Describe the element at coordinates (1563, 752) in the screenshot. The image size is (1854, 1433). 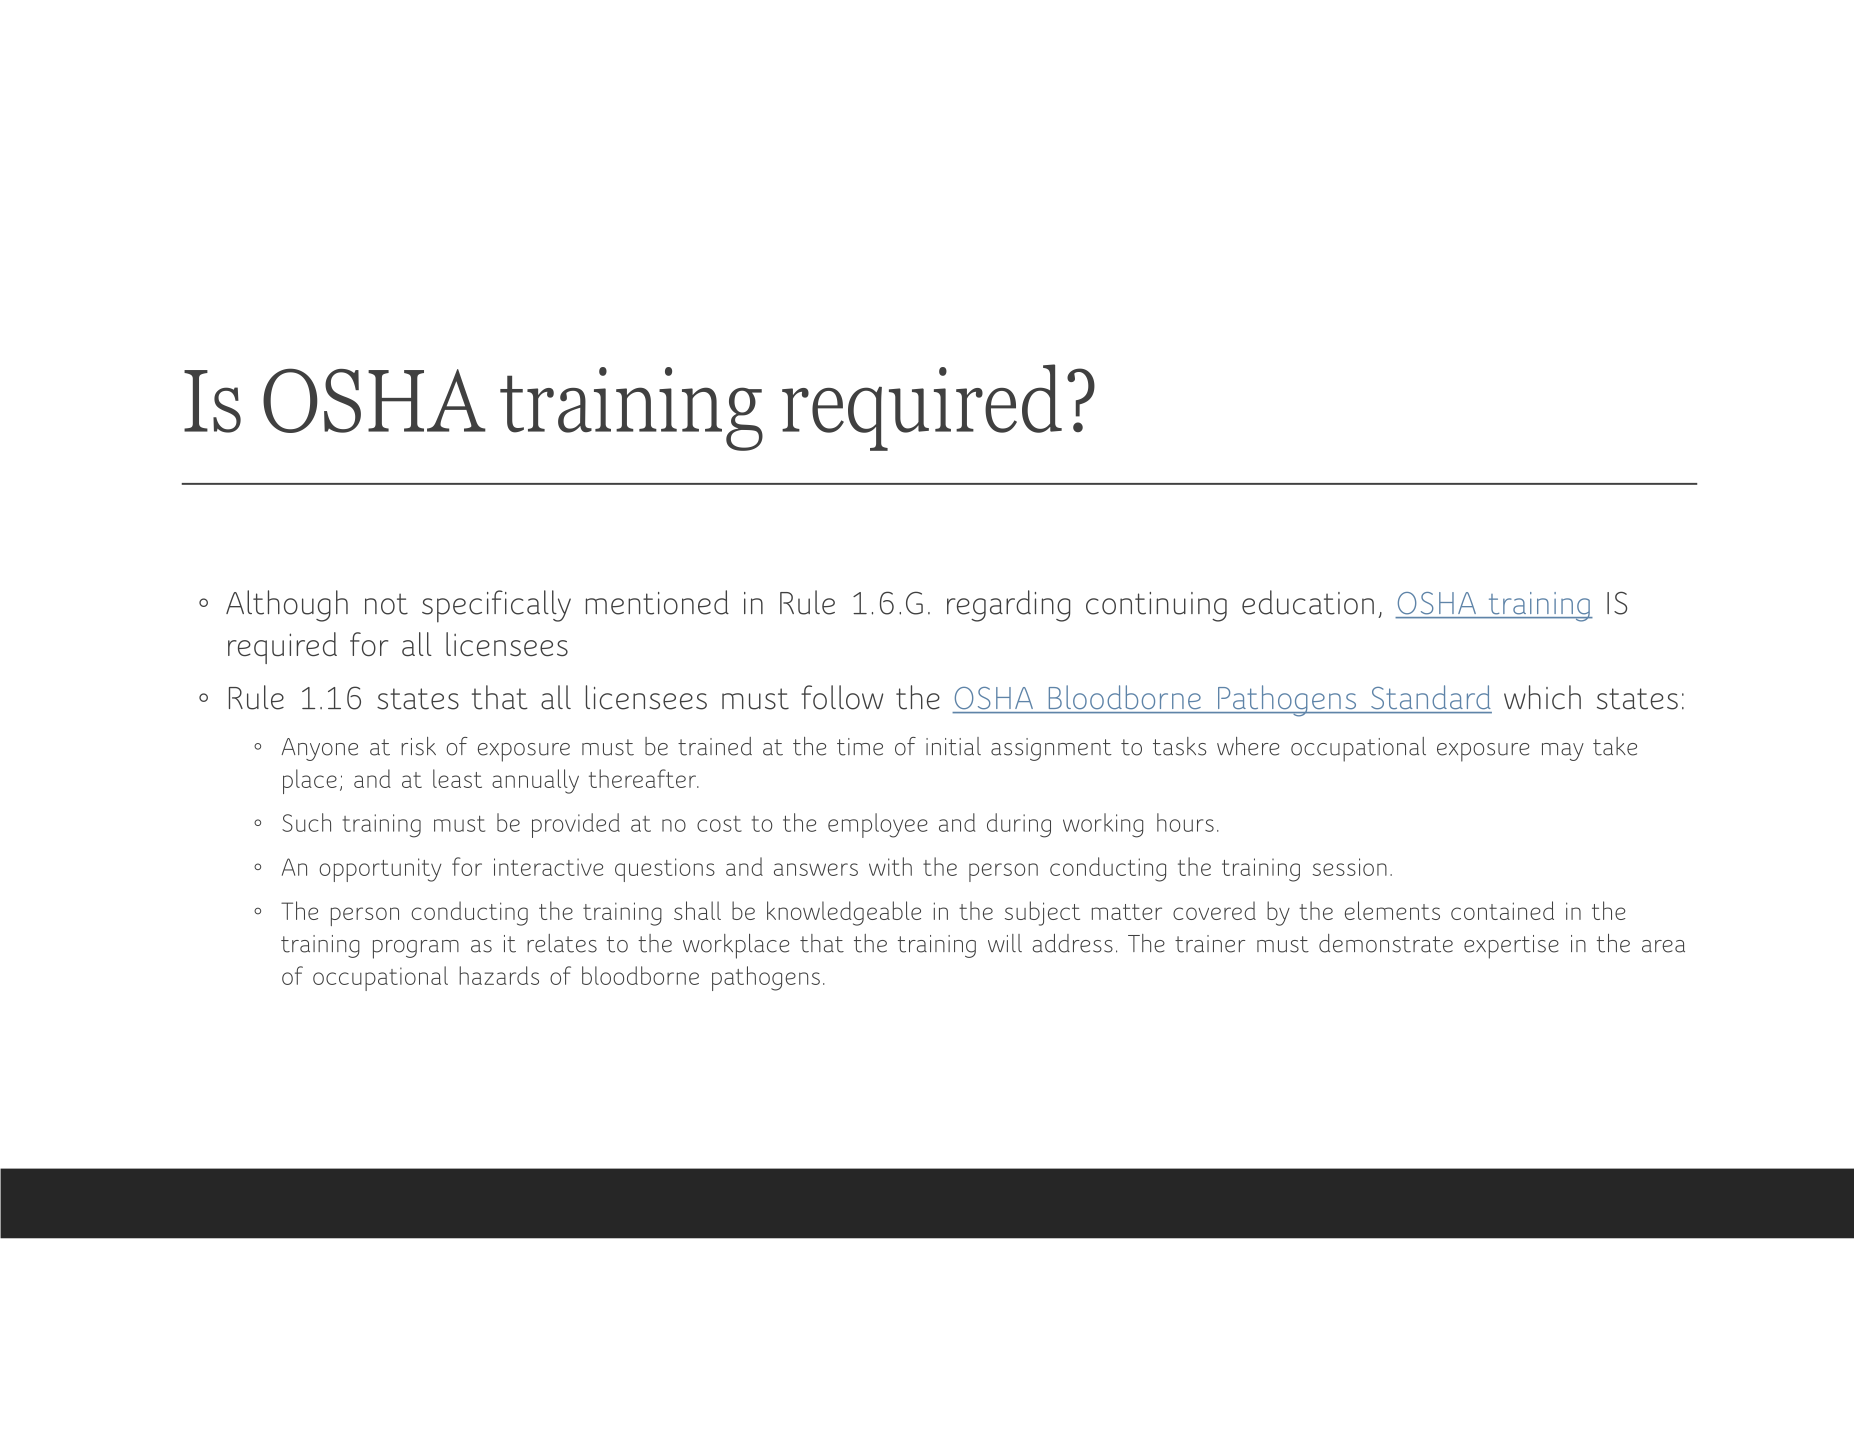
I see `may` at that location.
